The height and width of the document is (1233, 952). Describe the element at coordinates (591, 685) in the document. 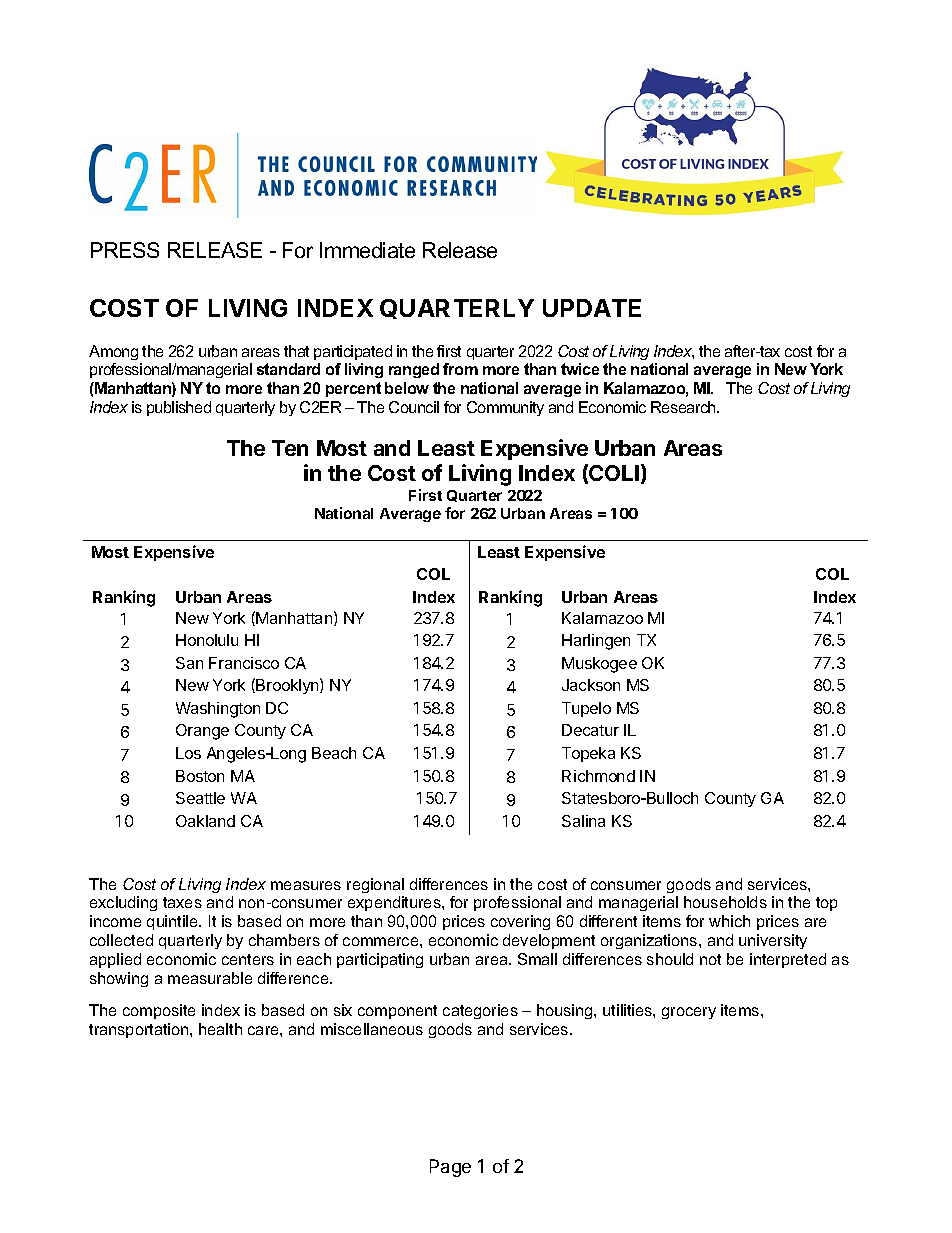

I see `Jackson` at that location.
